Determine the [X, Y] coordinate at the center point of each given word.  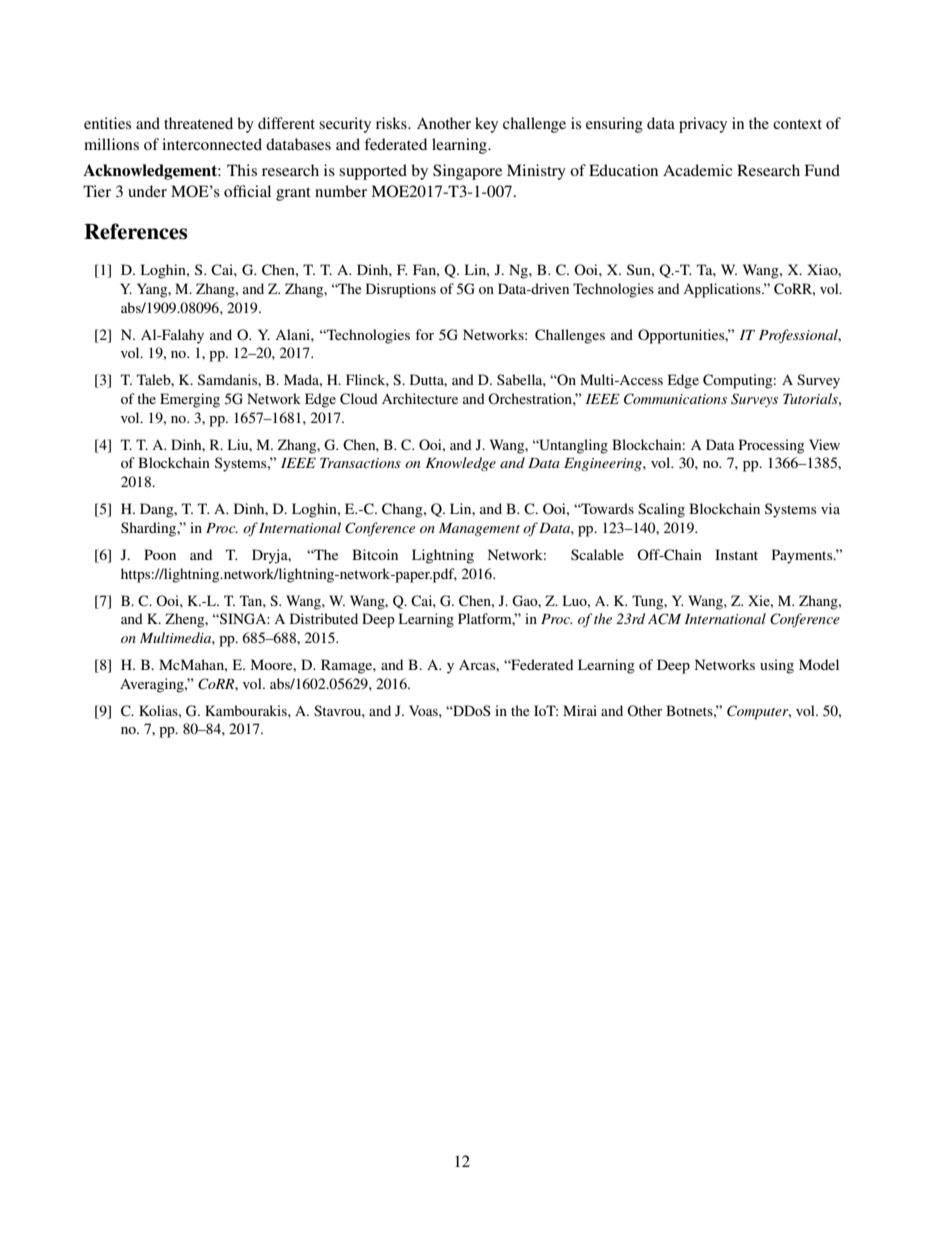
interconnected [212, 144]
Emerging [190, 400]
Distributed [324, 618]
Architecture [420, 398]
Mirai [580, 710]
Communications [675, 399]
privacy [703, 125]
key [486, 125]
